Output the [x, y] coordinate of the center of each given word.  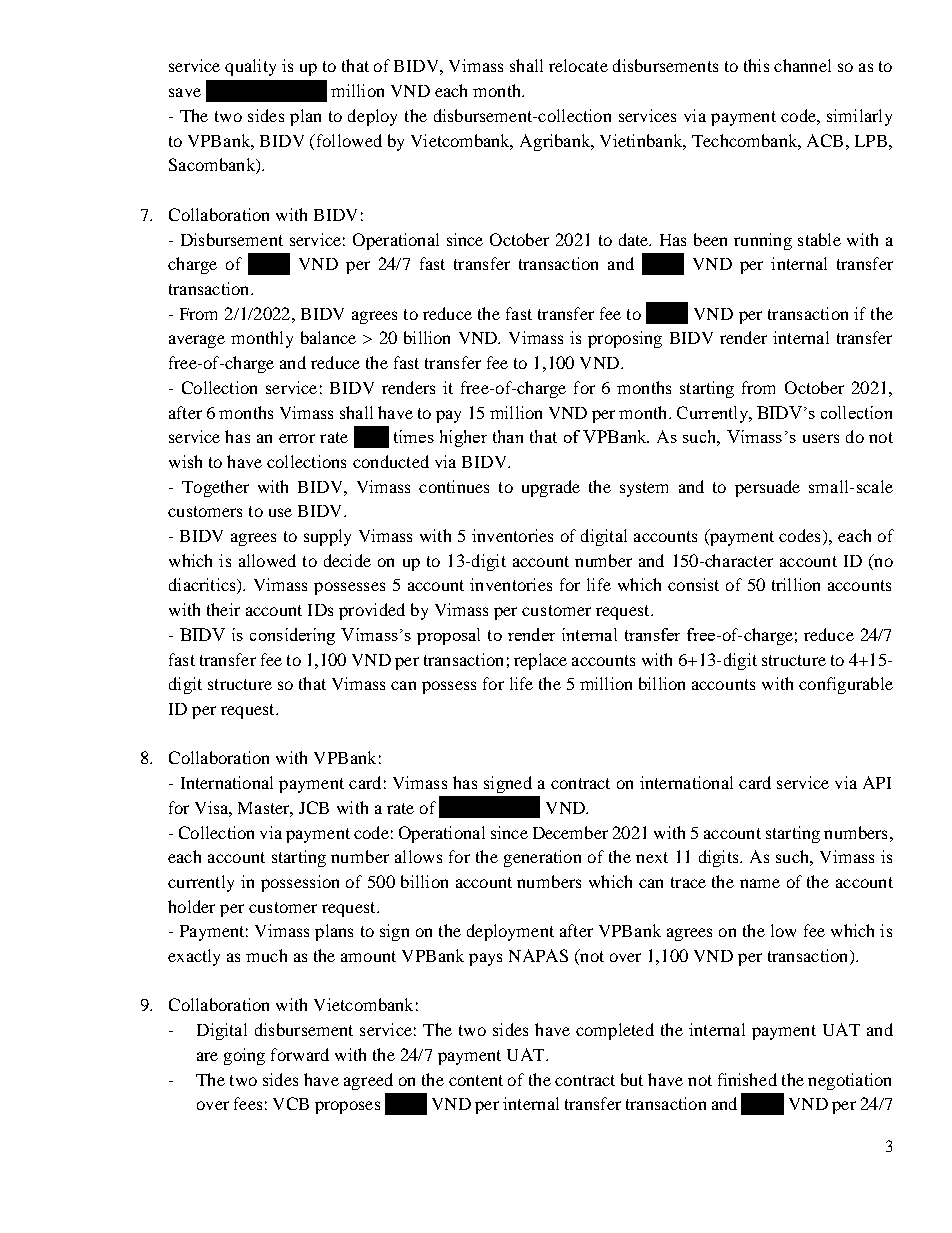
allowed [267, 560]
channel [802, 65]
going [244, 1056]
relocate [578, 65]
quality [250, 67]
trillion [796, 584]
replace [540, 661]
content [476, 1080]
